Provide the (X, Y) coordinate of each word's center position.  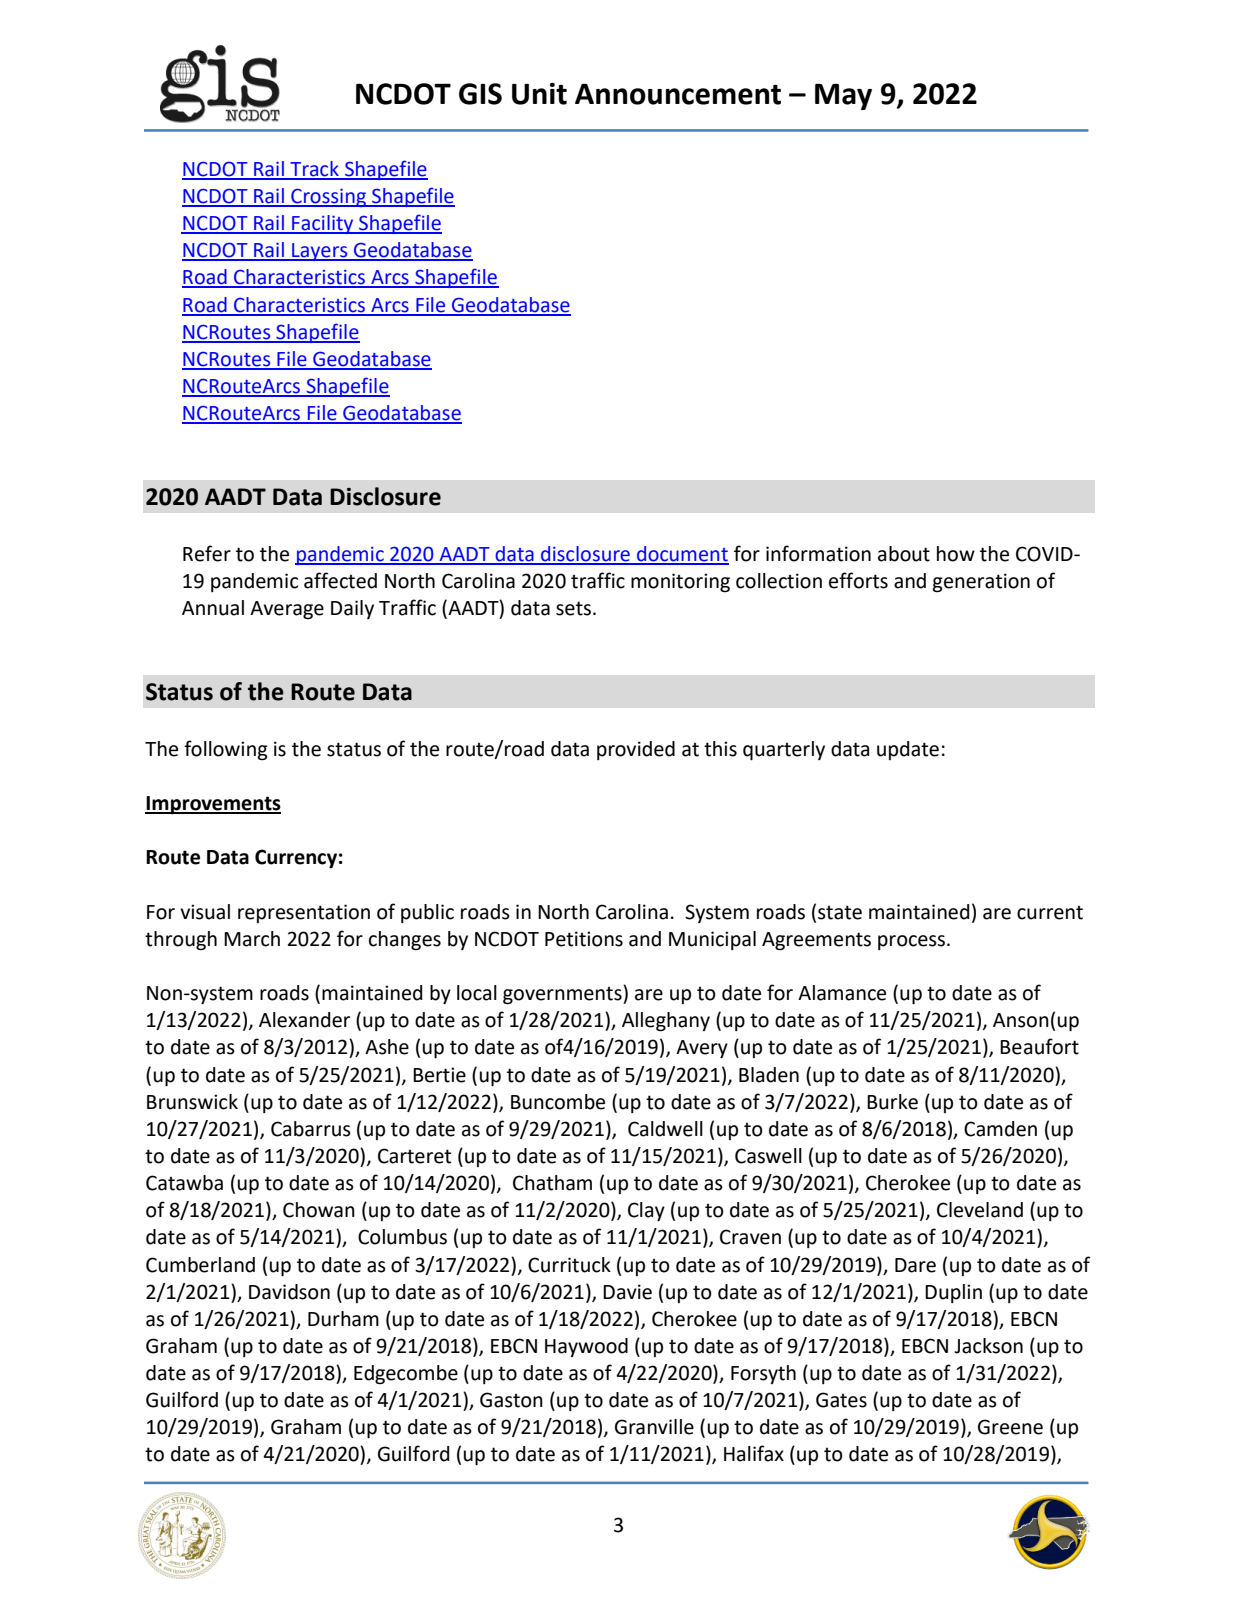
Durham (343, 1319)
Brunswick (192, 1102)
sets (573, 608)
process (913, 942)
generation (981, 583)
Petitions (584, 939)
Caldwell (665, 1129)
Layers (320, 252)
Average (287, 610)
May (843, 97)
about (904, 554)
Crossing (328, 197)
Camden (1000, 1129)
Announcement (678, 94)
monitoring (680, 583)
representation (304, 913)
